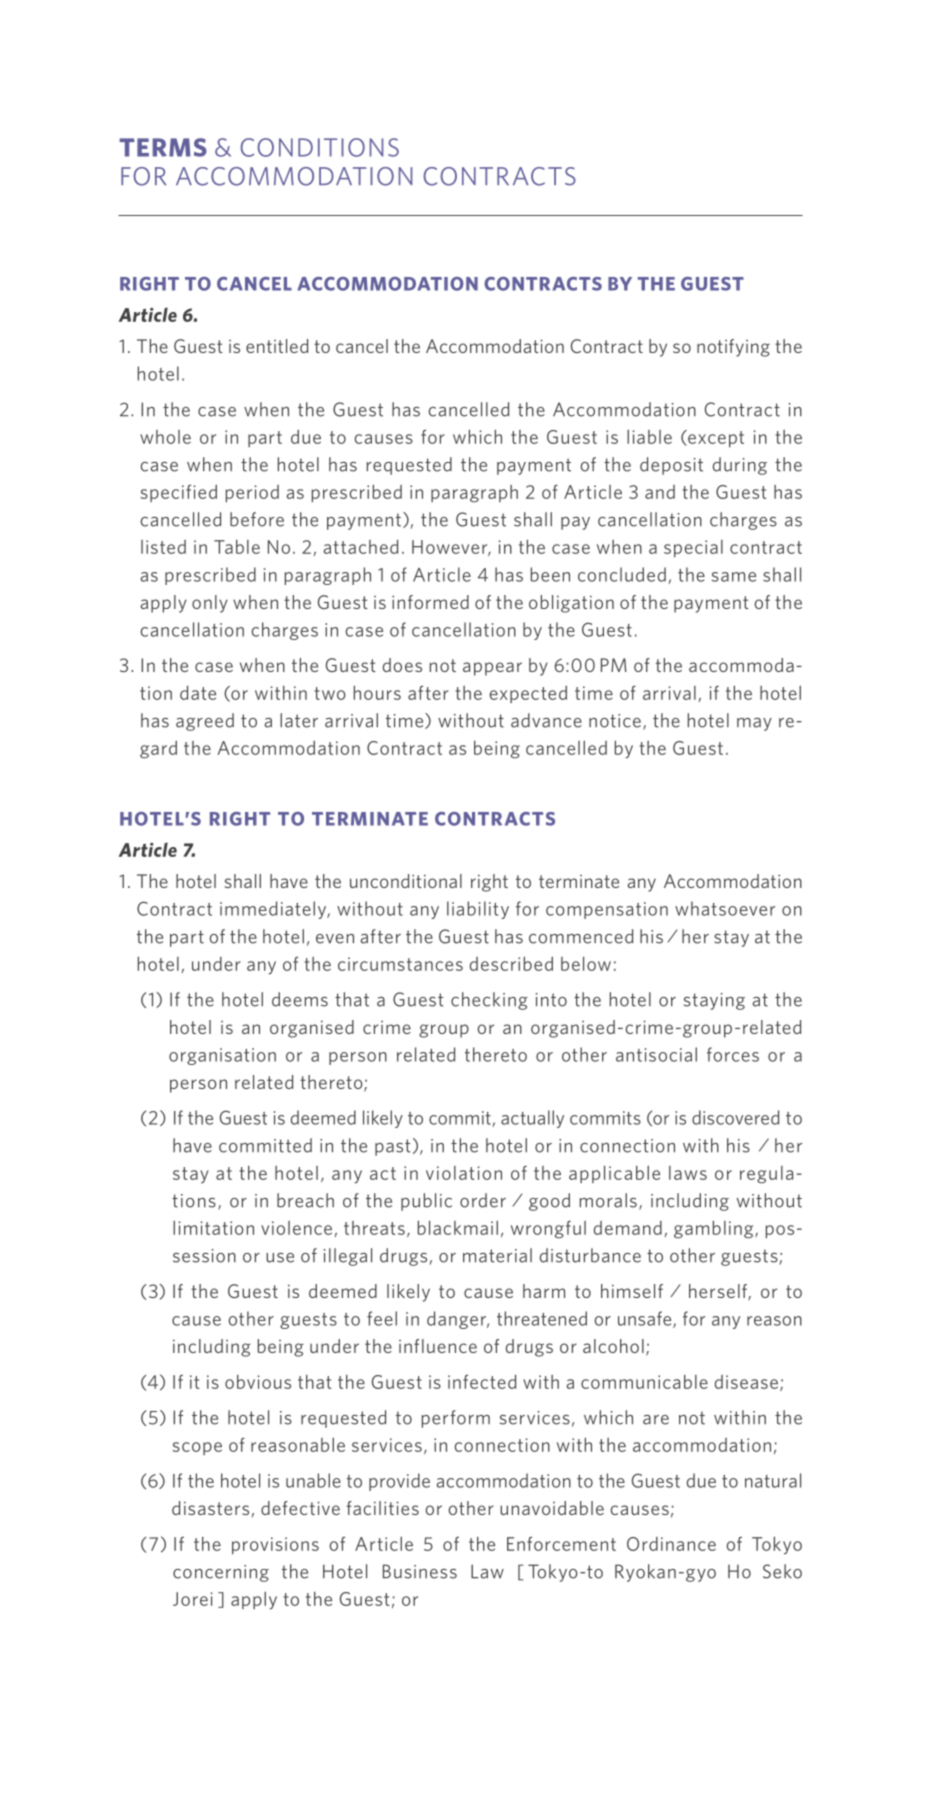 The image size is (944, 1794). I want to click on violence, so click(296, 1228).
